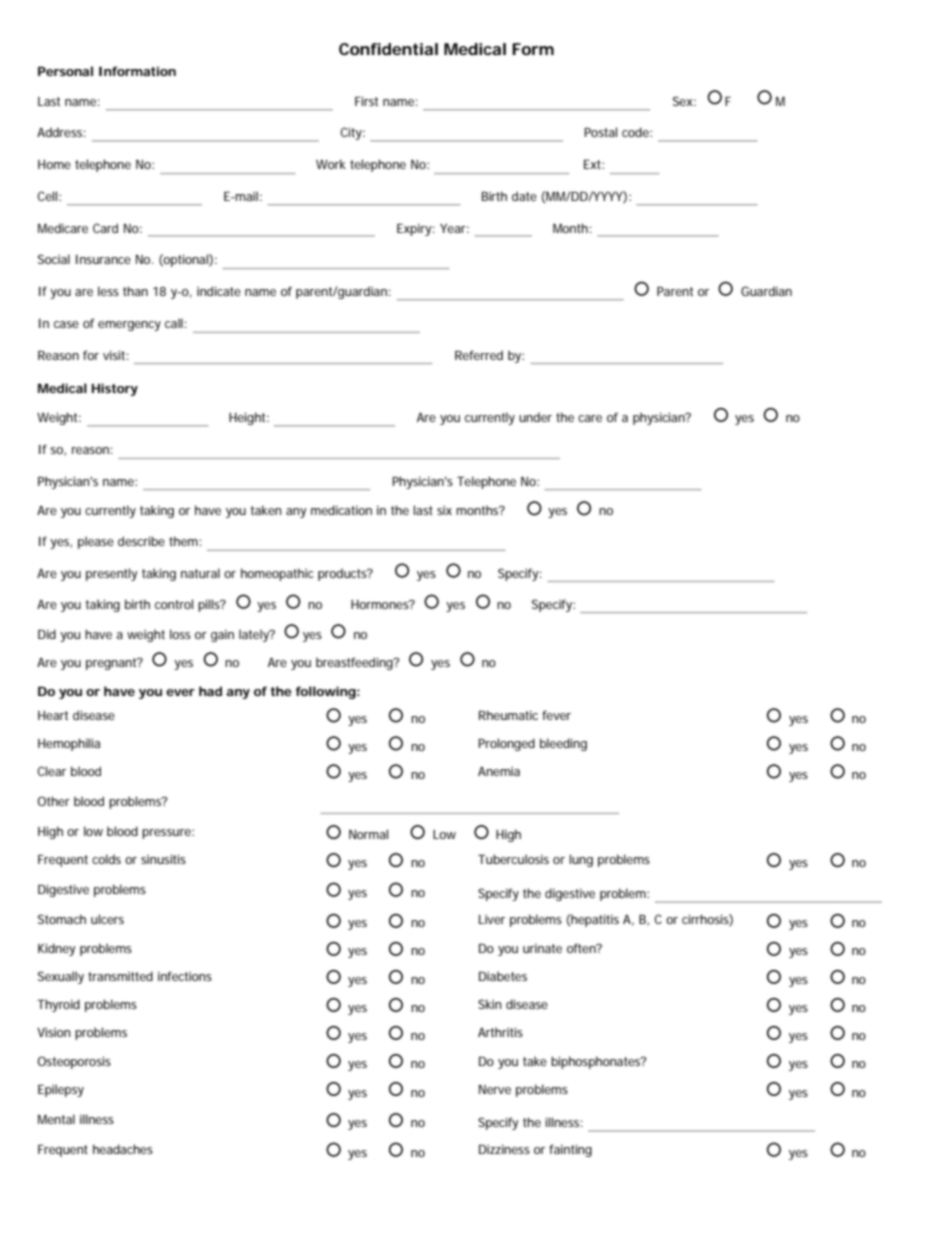 The width and height of the screenshot is (952, 1233). What do you see at coordinates (111, 574) in the screenshot?
I see `presently` at bounding box center [111, 574].
